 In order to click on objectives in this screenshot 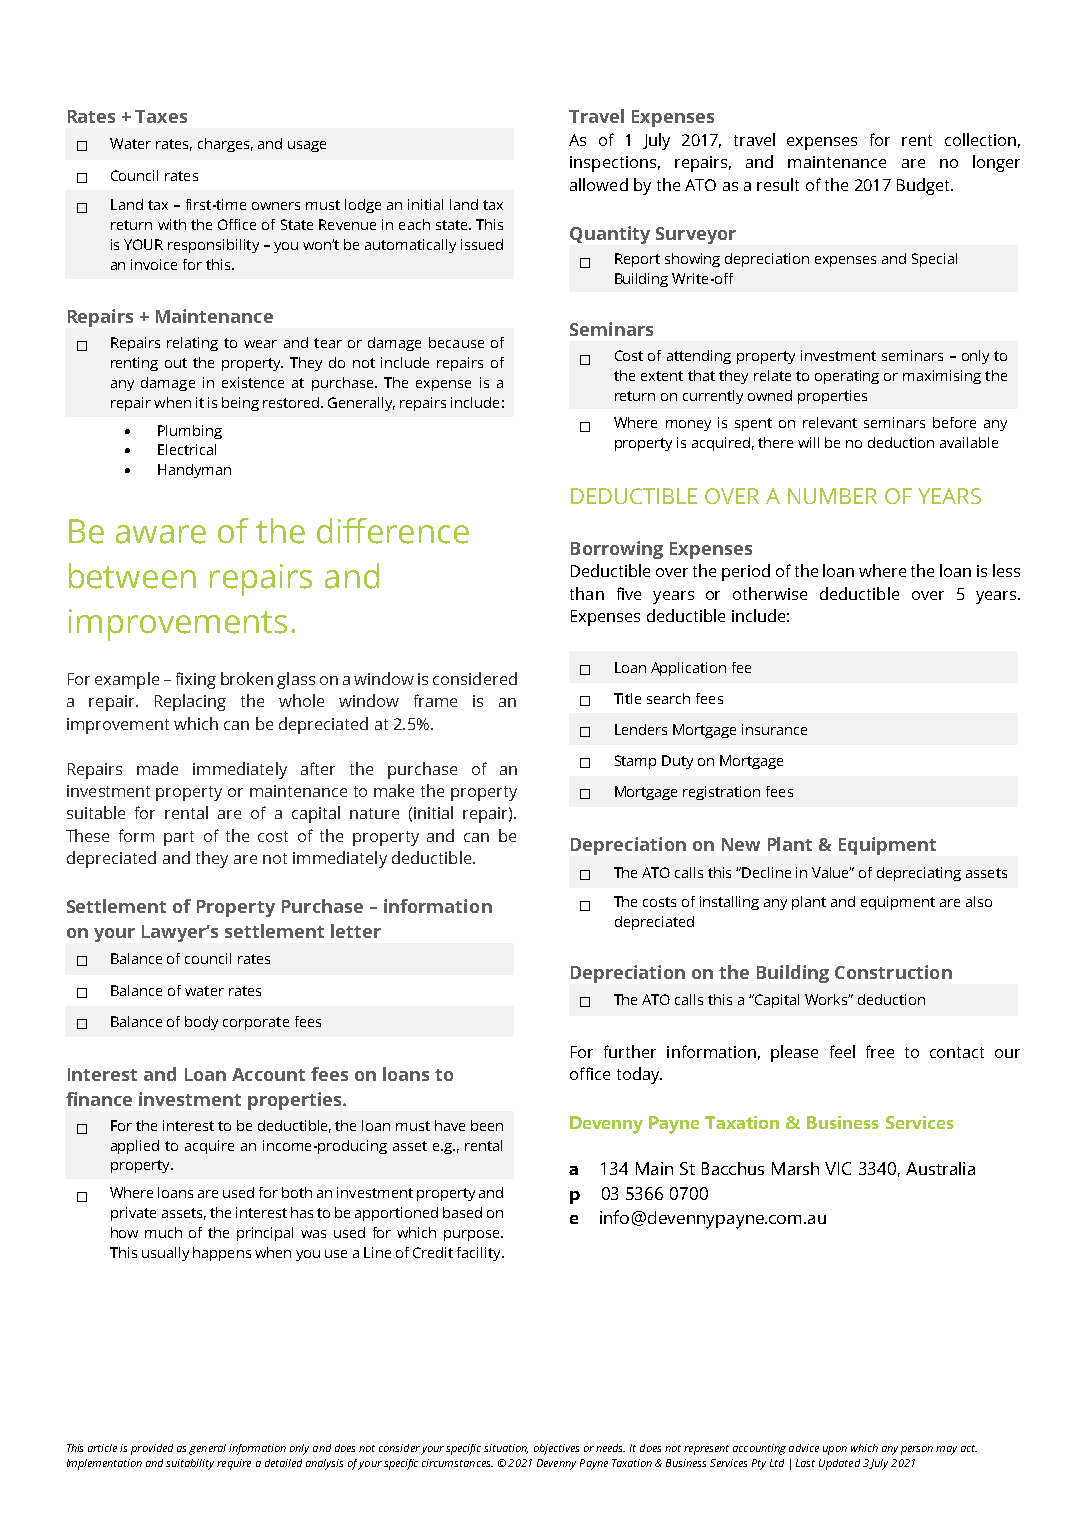, I will do `click(556, 1449)`.
